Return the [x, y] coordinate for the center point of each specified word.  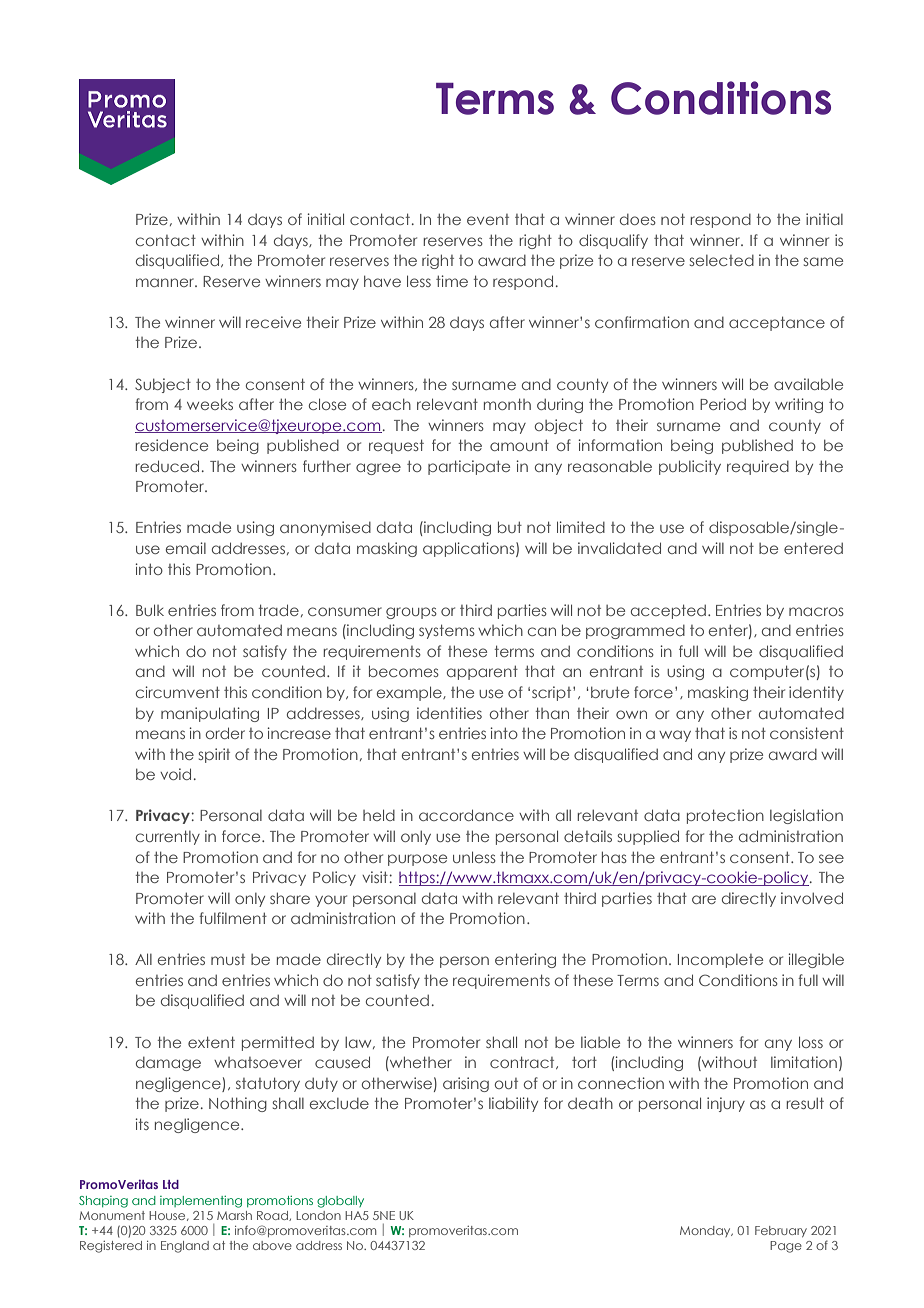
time [452, 281]
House [168, 1216]
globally [340, 1202]
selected [722, 260]
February [781, 1231]
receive [273, 322]
